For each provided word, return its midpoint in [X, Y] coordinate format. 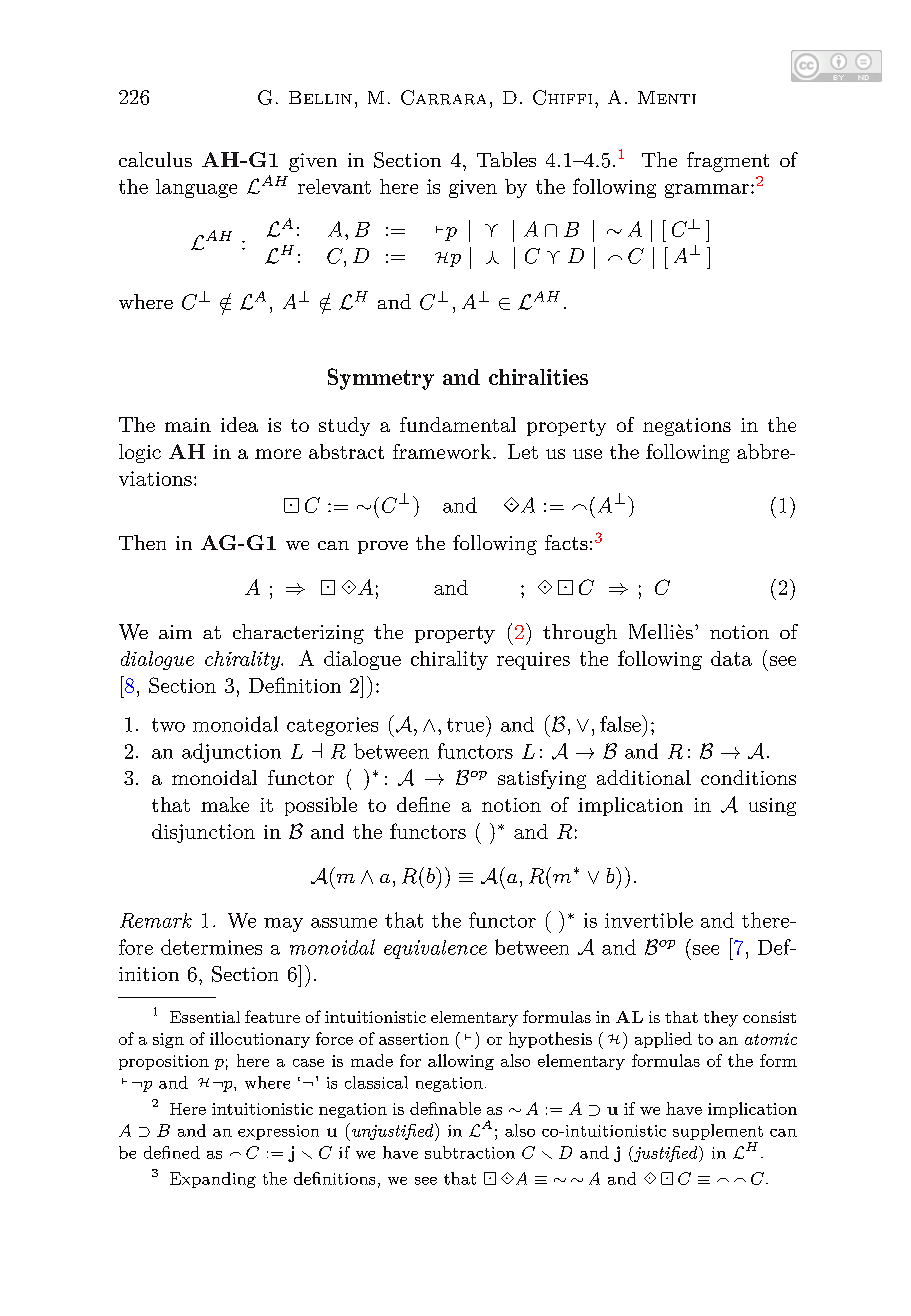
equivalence [435, 949]
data [731, 658]
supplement [718, 1132]
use [587, 454]
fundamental [458, 424]
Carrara [443, 97]
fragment [728, 162]
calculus [155, 159]
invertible [649, 920]
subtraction [470, 1152]
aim [175, 632]
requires [533, 661]
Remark [156, 920]
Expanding [213, 1180]
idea [239, 424]
